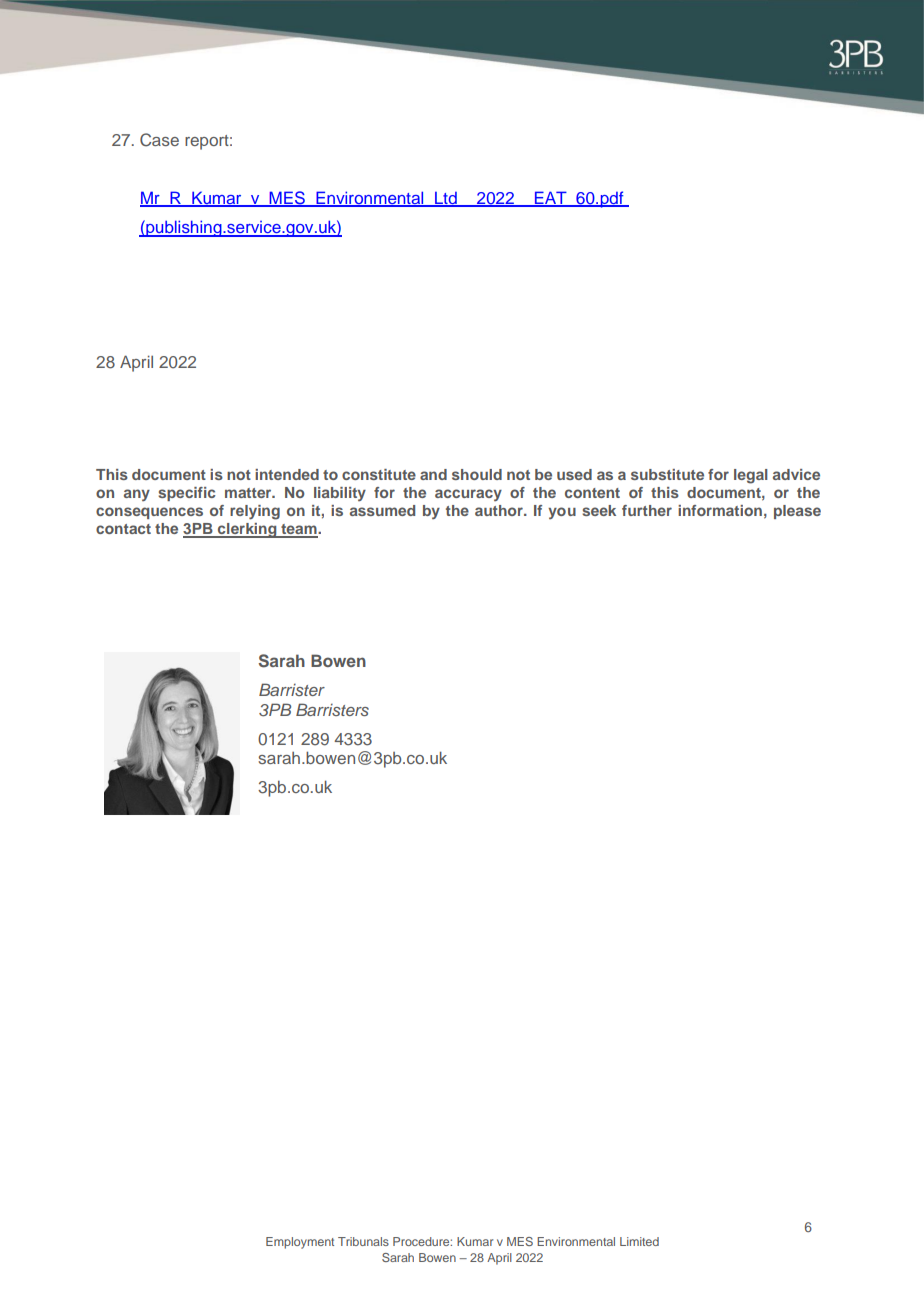  Describe the element at coordinates (300, 1243) in the image. I see `Employment` at that location.
